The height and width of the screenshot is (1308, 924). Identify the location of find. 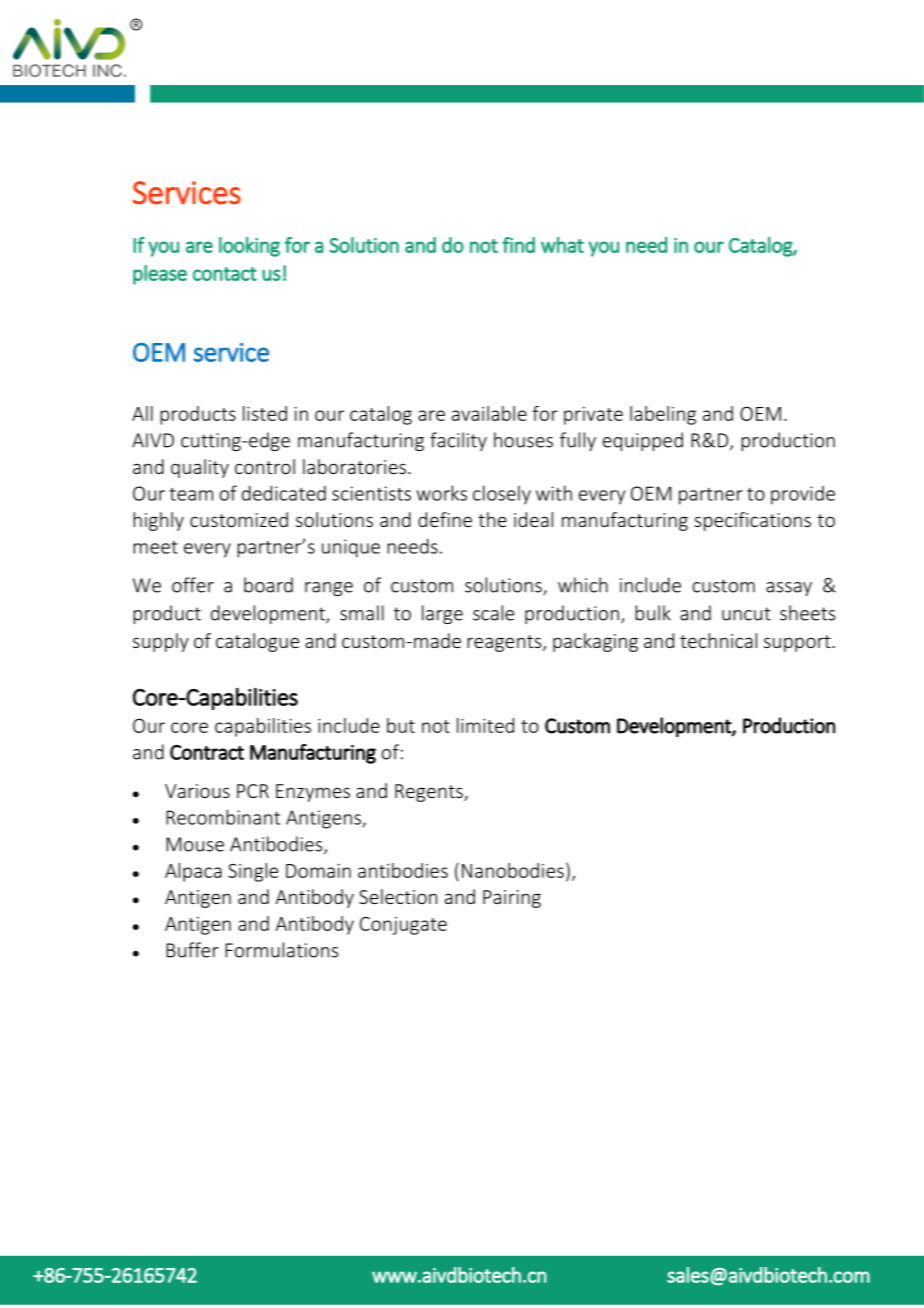
(518, 245).
